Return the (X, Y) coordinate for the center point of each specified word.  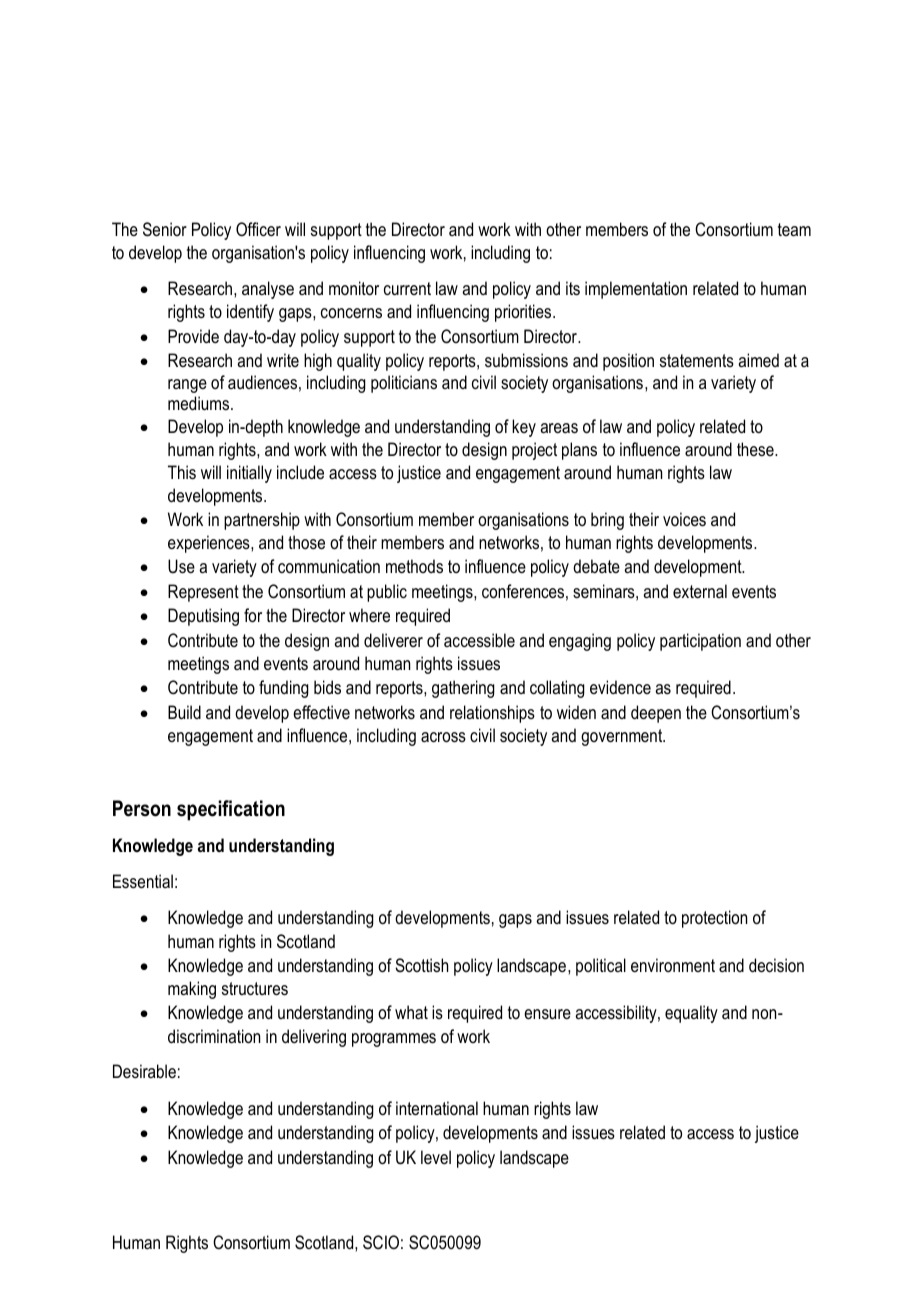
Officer (258, 229)
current (407, 288)
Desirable (144, 1071)
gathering (463, 689)
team (794, 229)
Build (184, 712)
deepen (656, 714)
